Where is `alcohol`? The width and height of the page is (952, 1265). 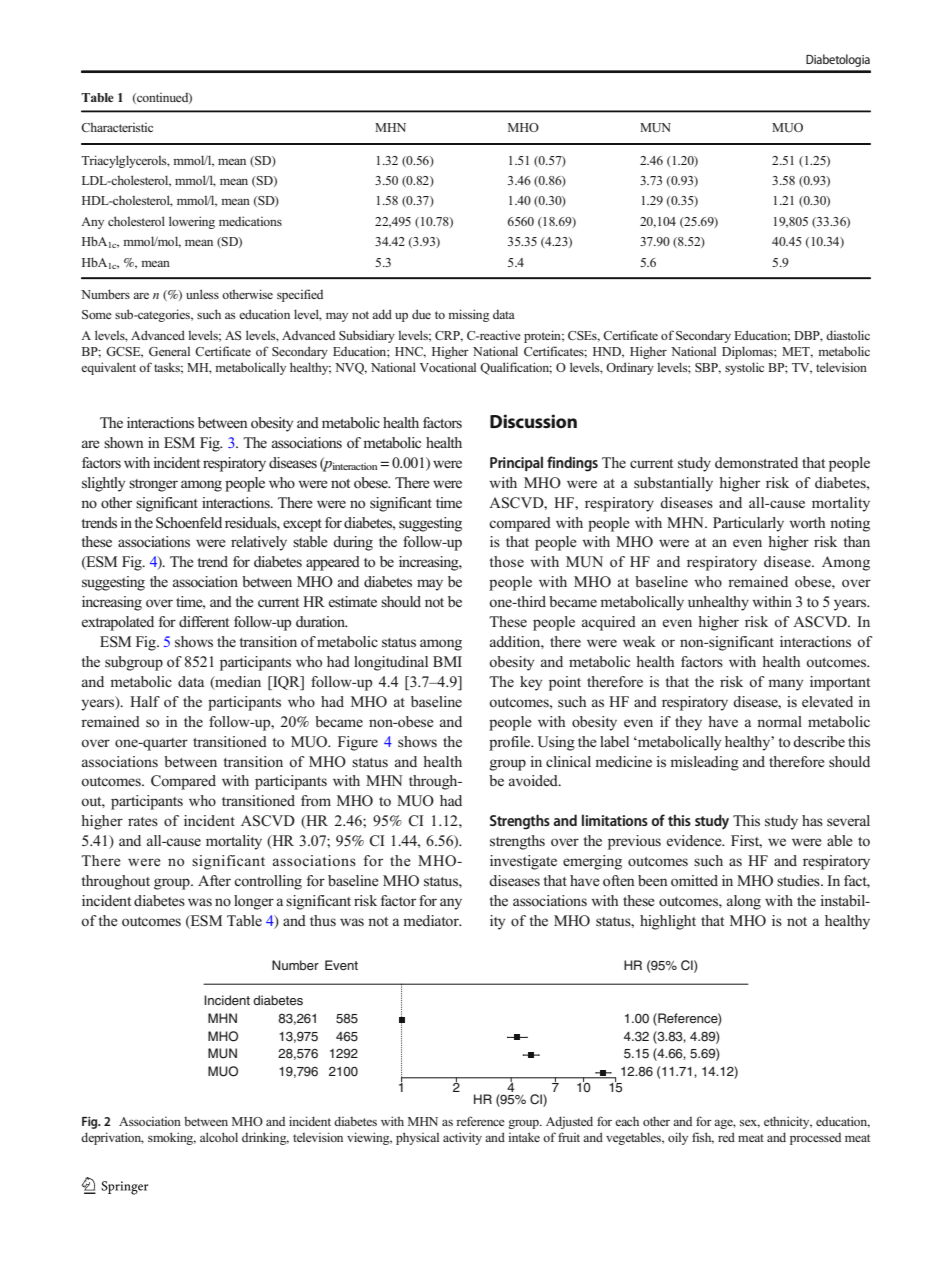
alcohol is located at coordinates (219, 1137).
